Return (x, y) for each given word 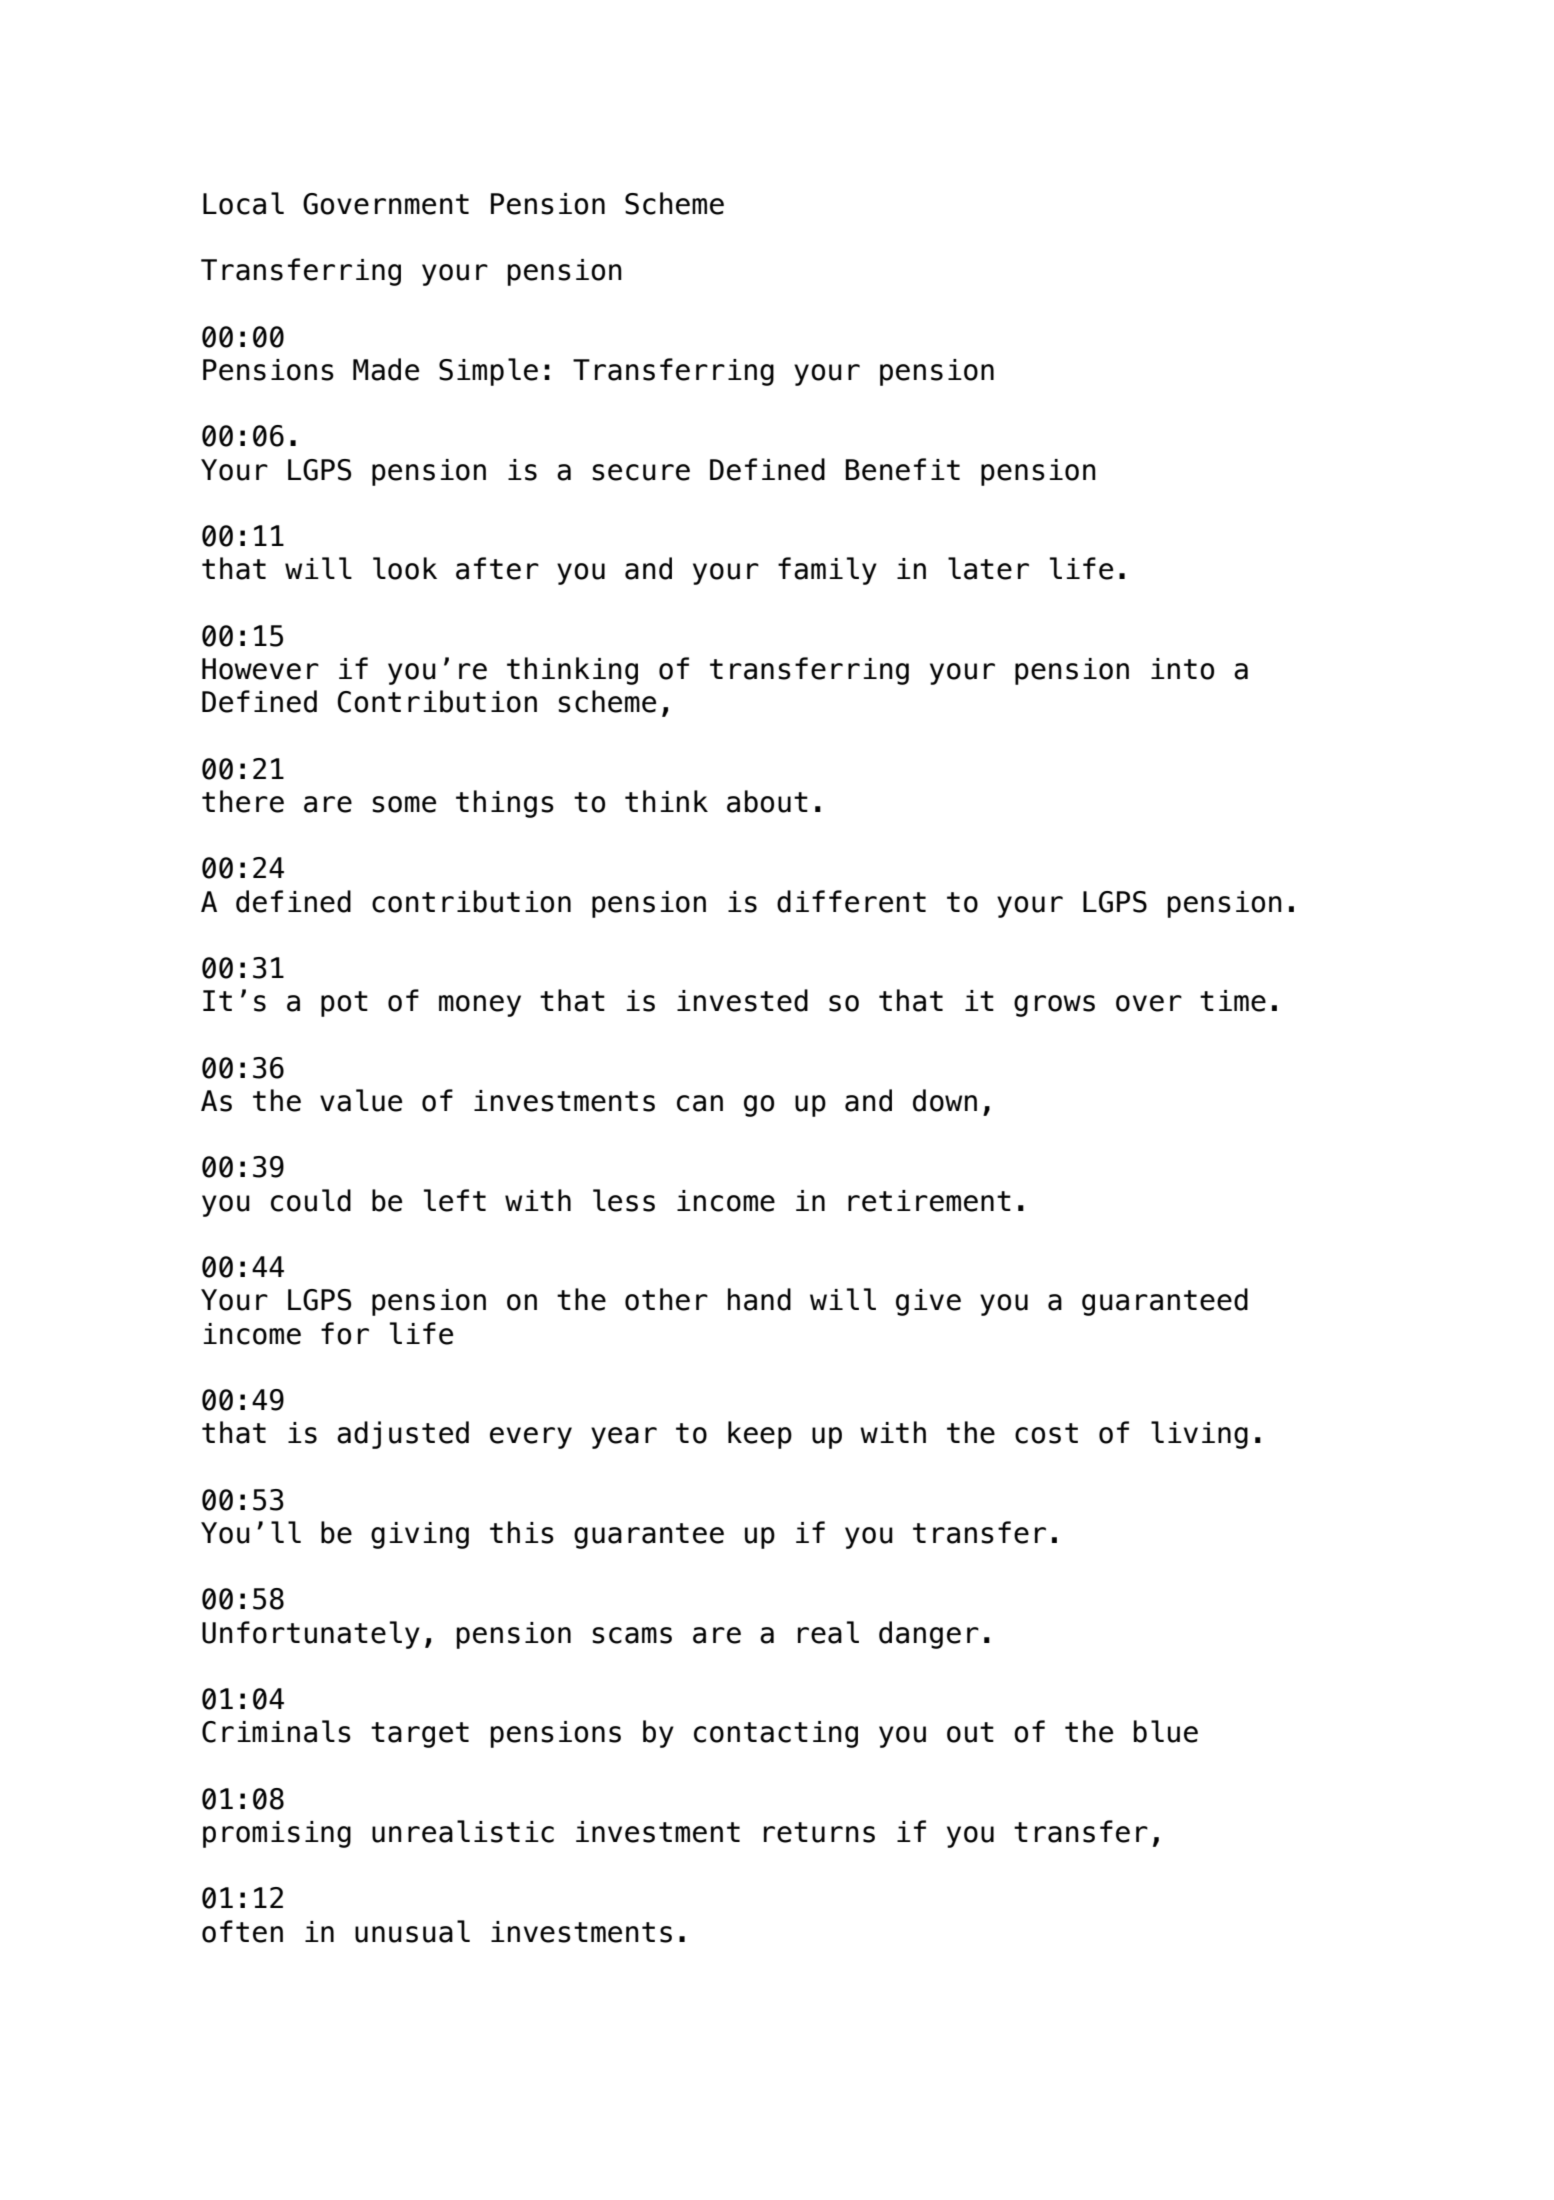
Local (243, 203)
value (361, 1100)
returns (819, 1832)
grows (1054, 1006)
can (700, 1103)
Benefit (903, 469)
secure (641, 472)
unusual (412, 1931)
